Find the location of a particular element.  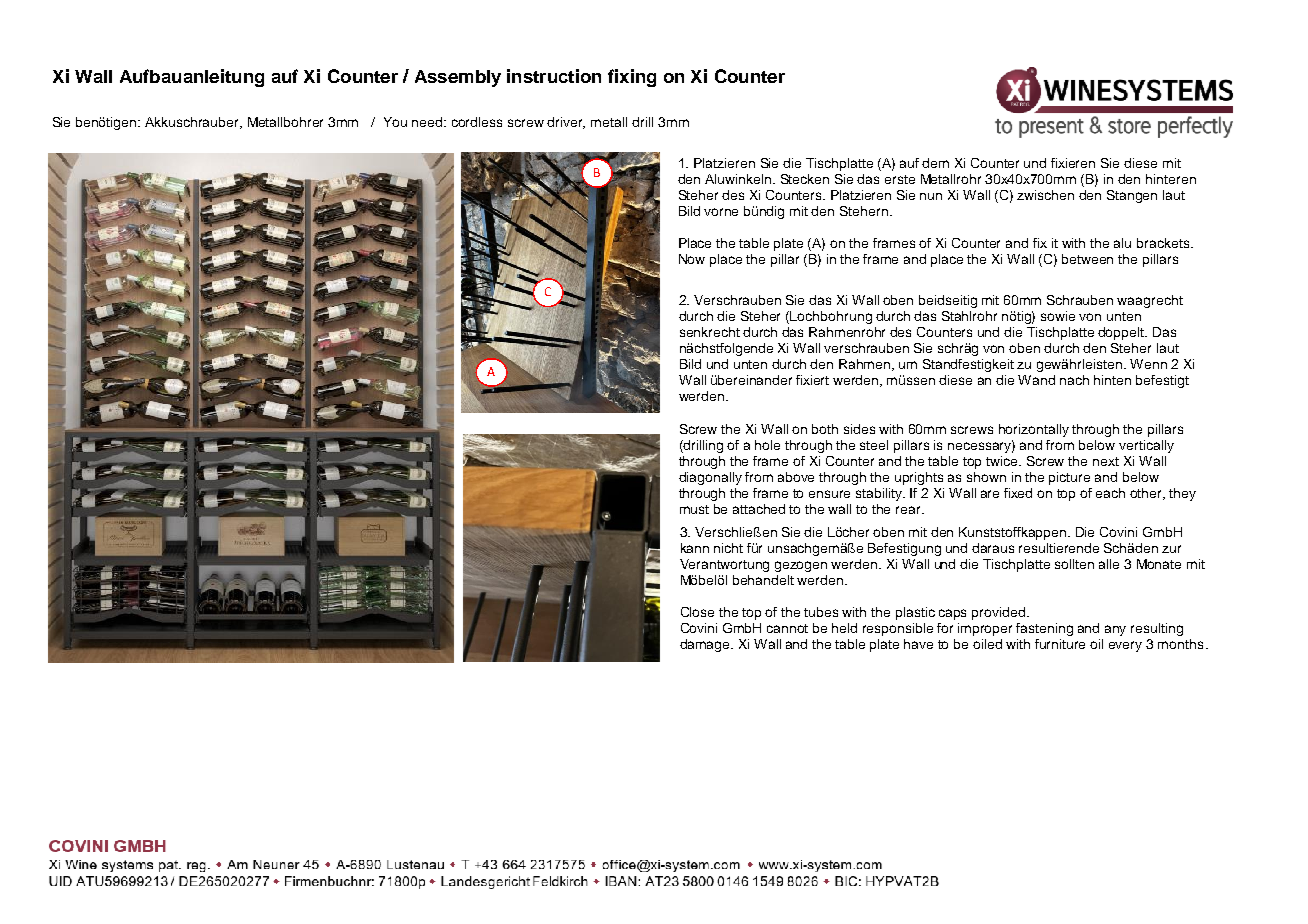

dem is located at coordinates (935, 163).
